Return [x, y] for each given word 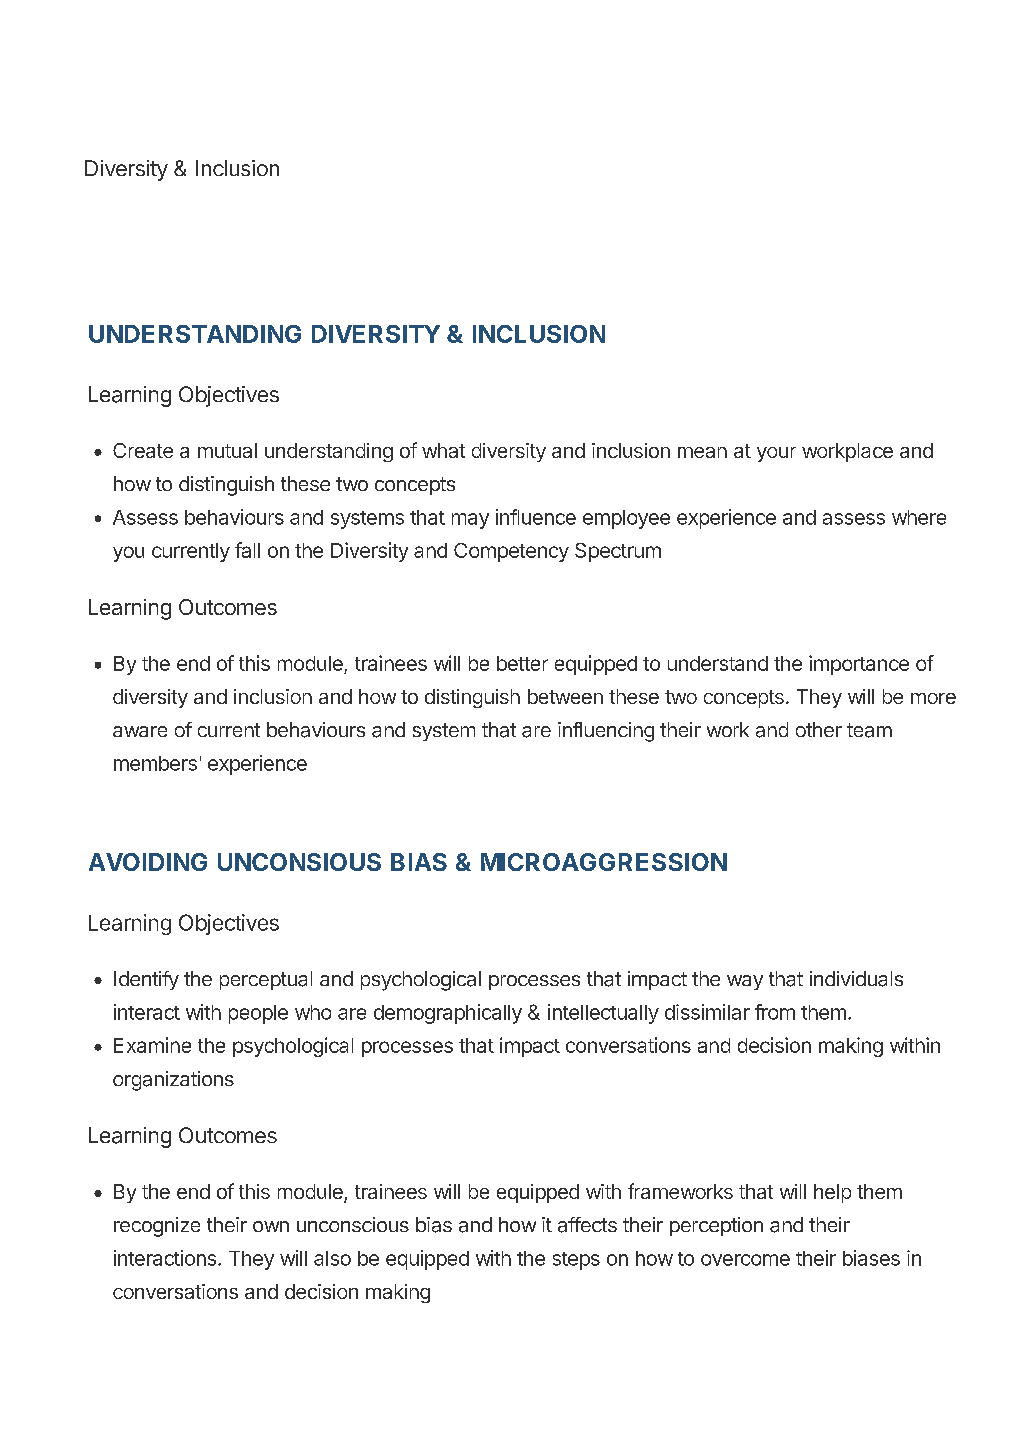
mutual [227, 450]
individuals [856, 979]
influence [536, 517]
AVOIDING [148, 862]
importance [859, 665]
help [832, 1193]
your [776, 454]
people [258, 1014]
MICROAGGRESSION [604, 862]
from [775, 1012]
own [271, 1226]
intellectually [603, 1014]
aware [140, 731]
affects [587, 1225]
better [522, 663]
